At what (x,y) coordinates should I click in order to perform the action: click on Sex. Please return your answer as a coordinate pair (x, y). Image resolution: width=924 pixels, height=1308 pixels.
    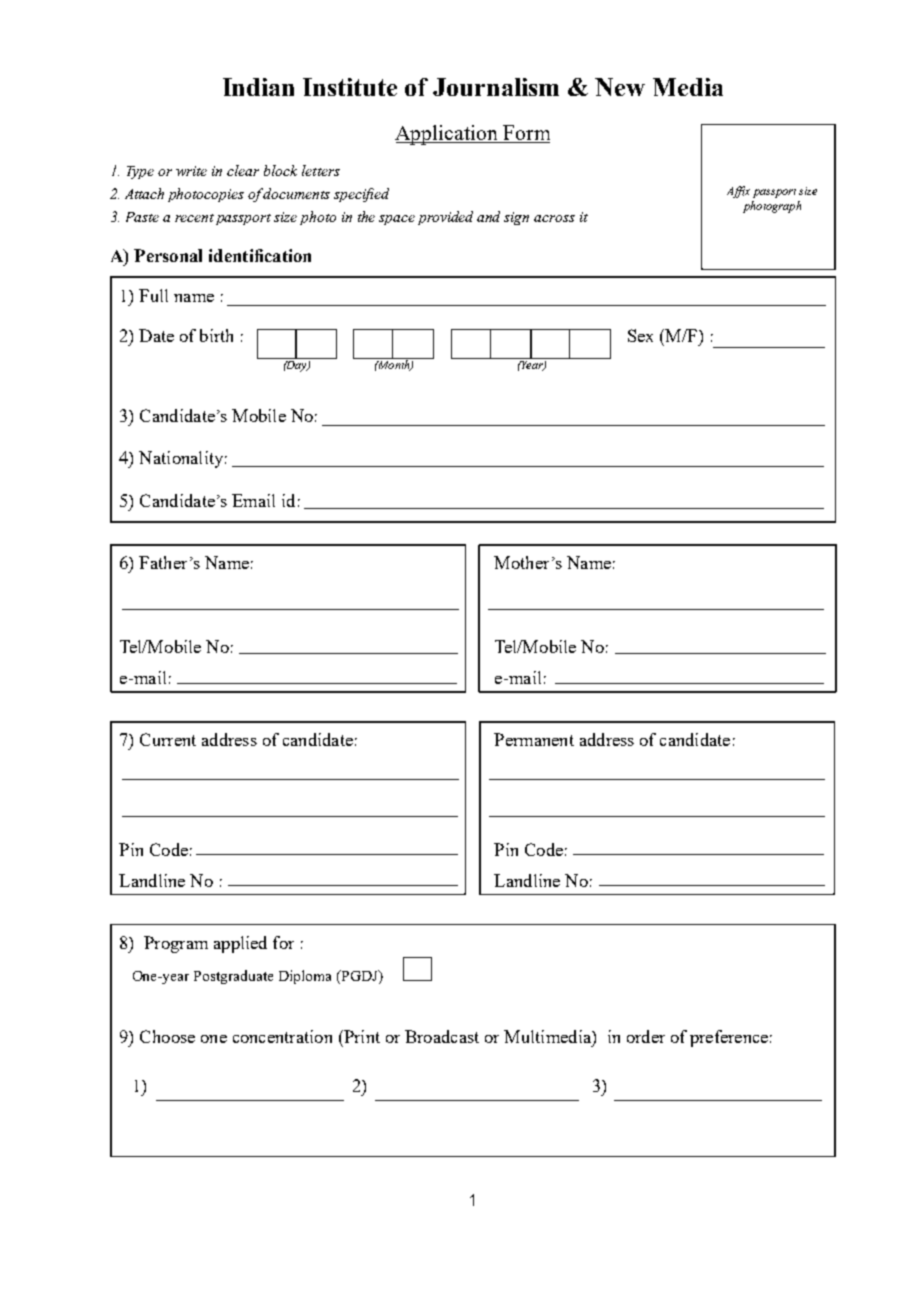
    Looking at the image, I should click on (640, 335).
